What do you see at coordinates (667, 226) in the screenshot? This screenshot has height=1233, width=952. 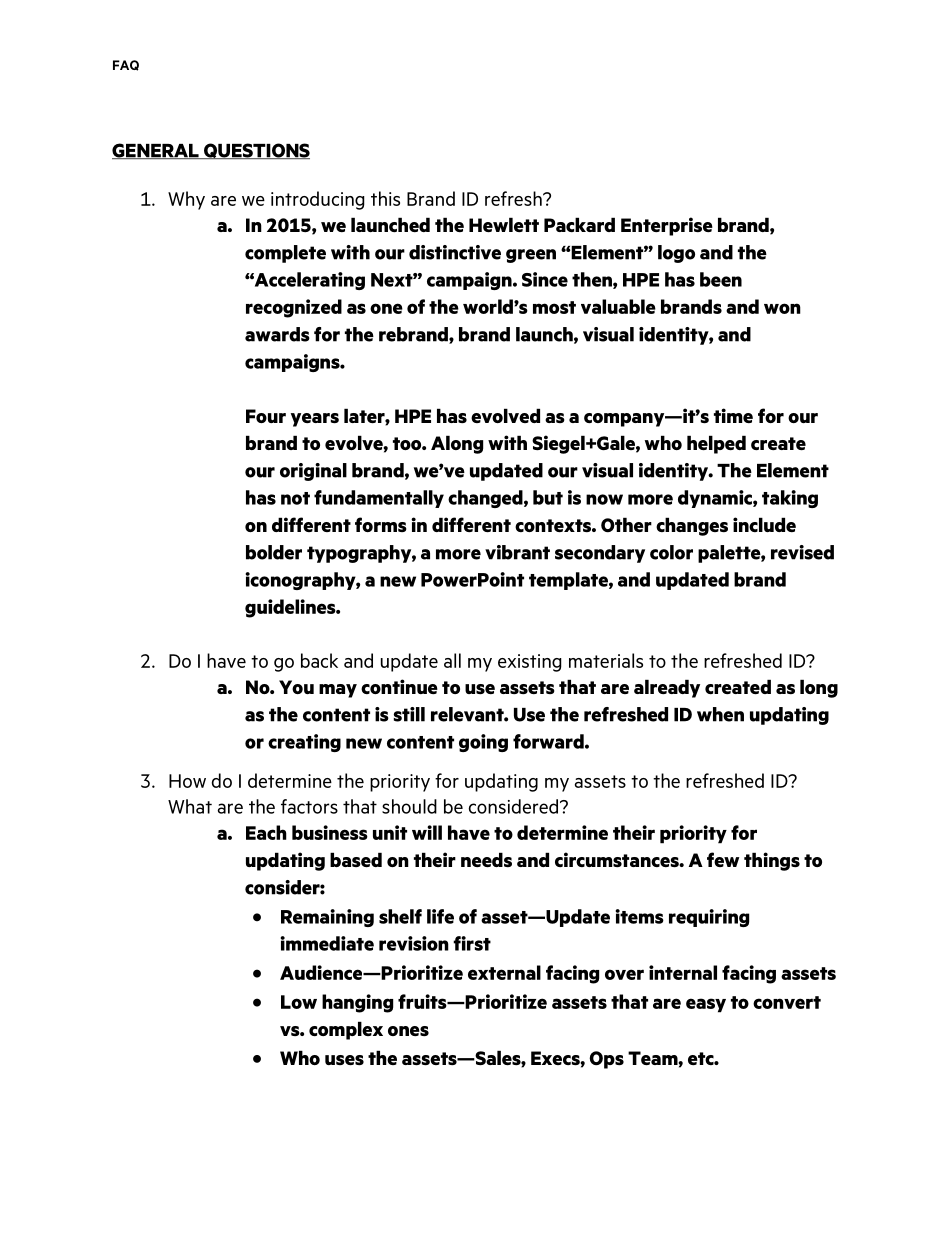 I see `Enterprise` at bounding box center [667, 226].
